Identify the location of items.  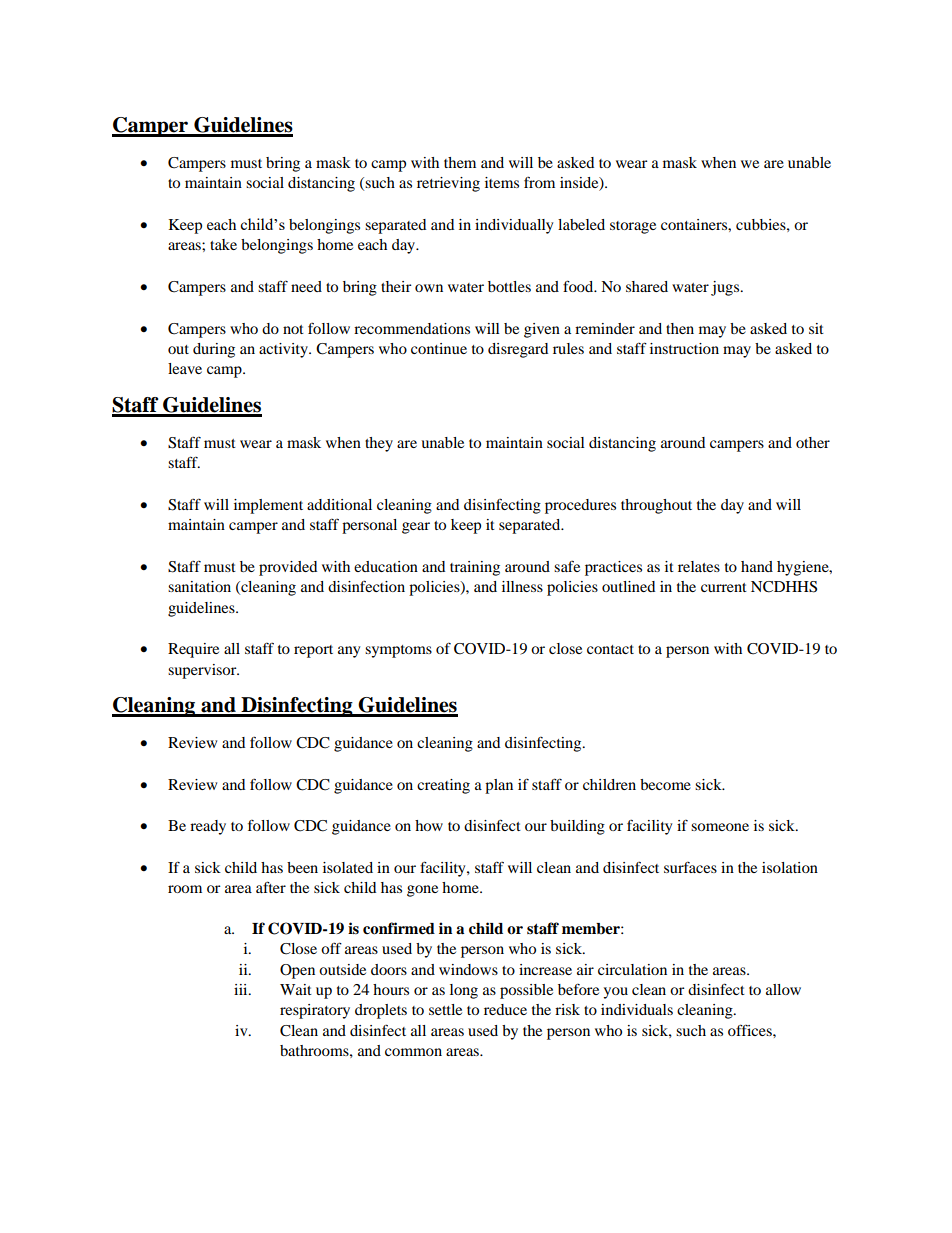
(502, 182).
